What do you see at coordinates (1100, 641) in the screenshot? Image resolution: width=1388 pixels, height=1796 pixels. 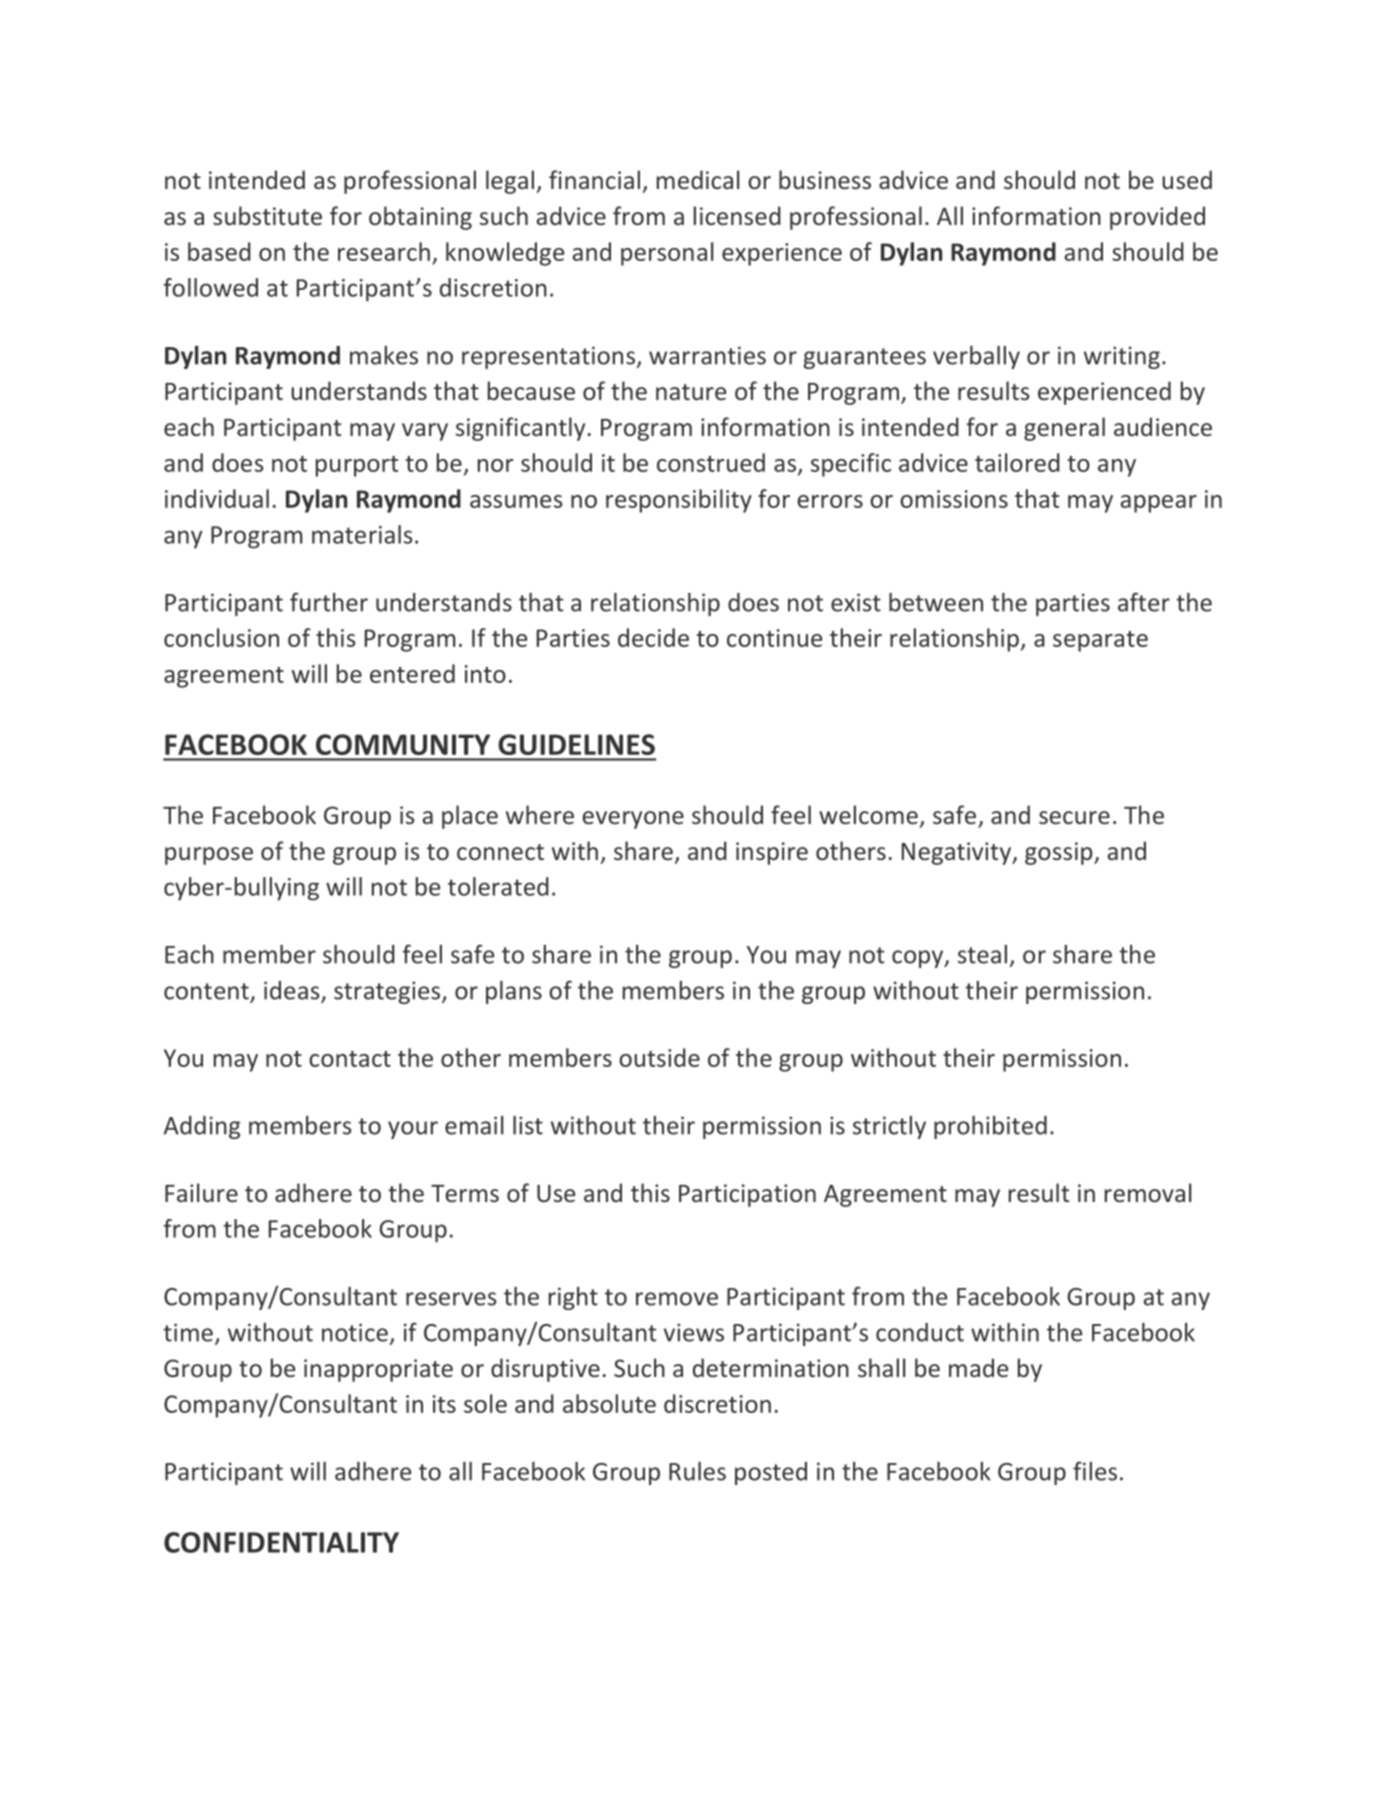 I see `separate` at bounding box center [1100, 641].
